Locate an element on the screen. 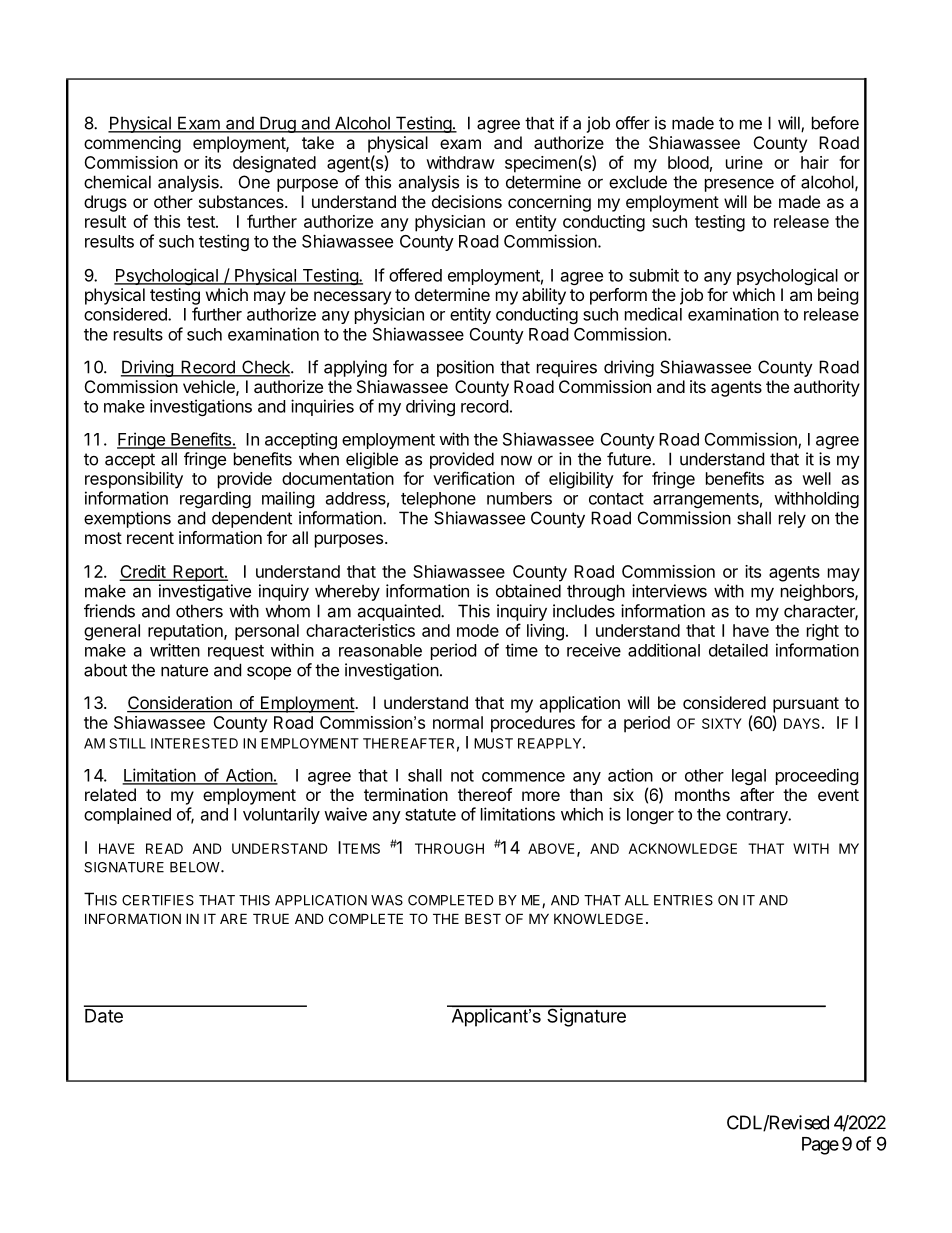  ARE is located at coordinates (233, 918).
